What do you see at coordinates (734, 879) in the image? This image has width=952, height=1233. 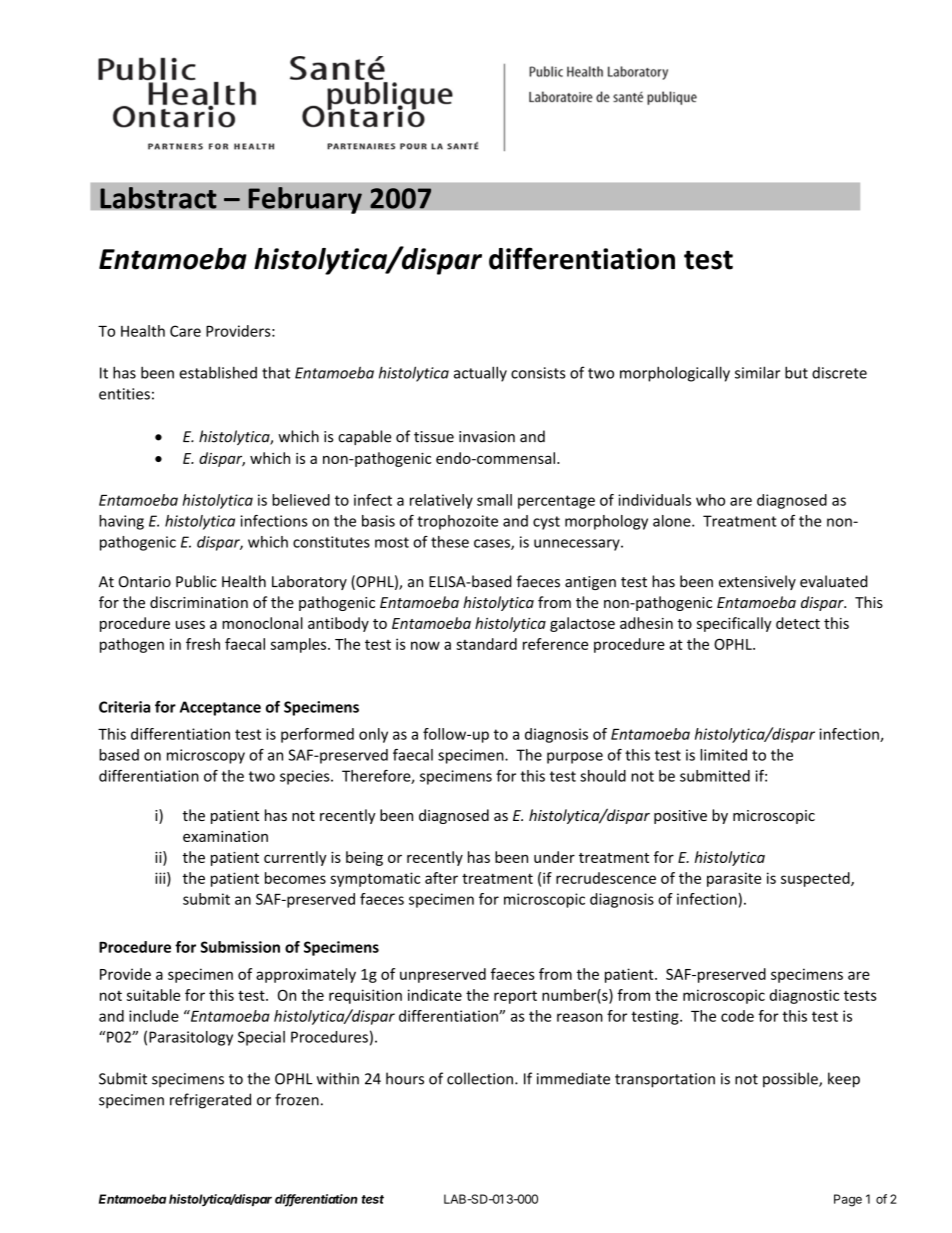 I see `parasite` at bounding box center [734, 879].
